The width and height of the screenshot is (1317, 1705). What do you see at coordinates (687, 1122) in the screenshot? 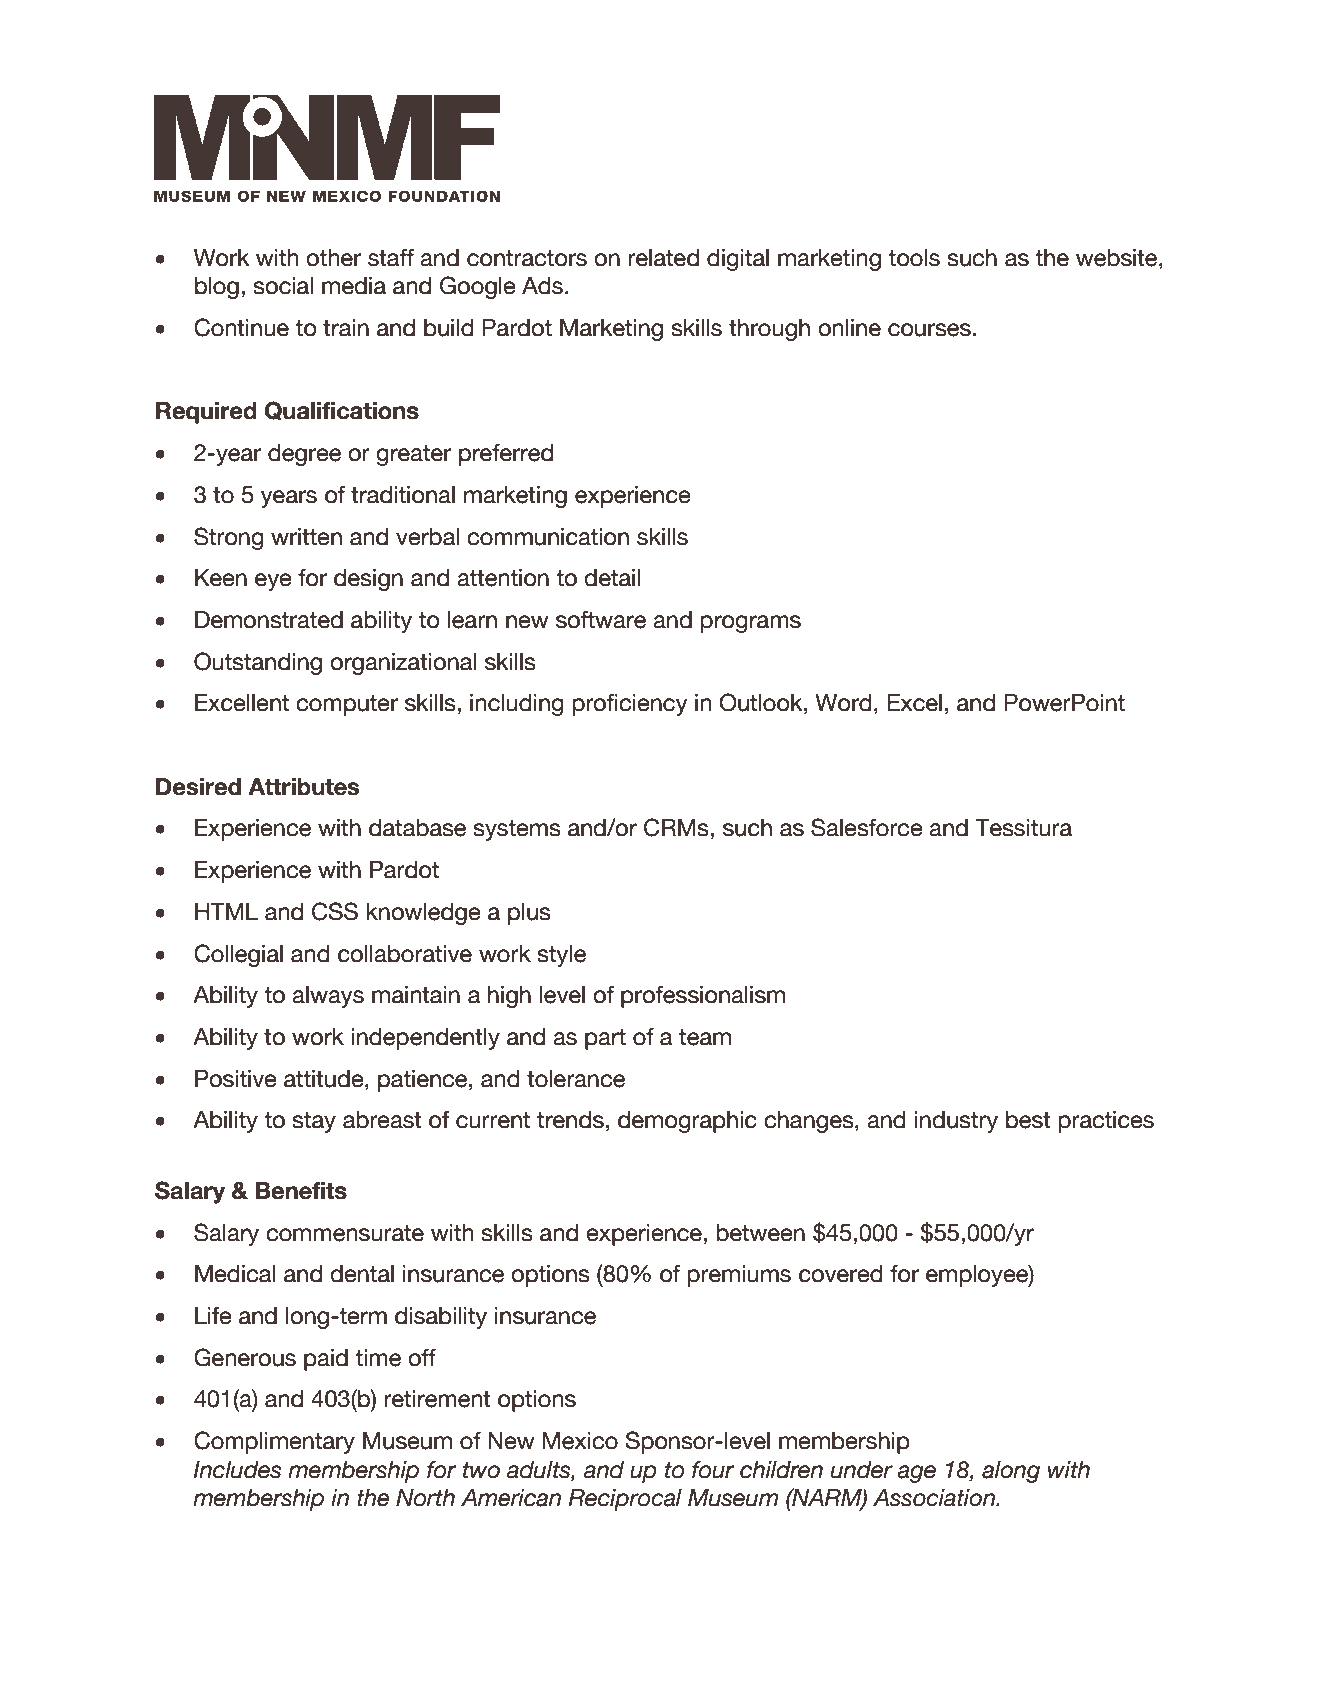
I see `demographic` at bounding box center [687, 1122].
